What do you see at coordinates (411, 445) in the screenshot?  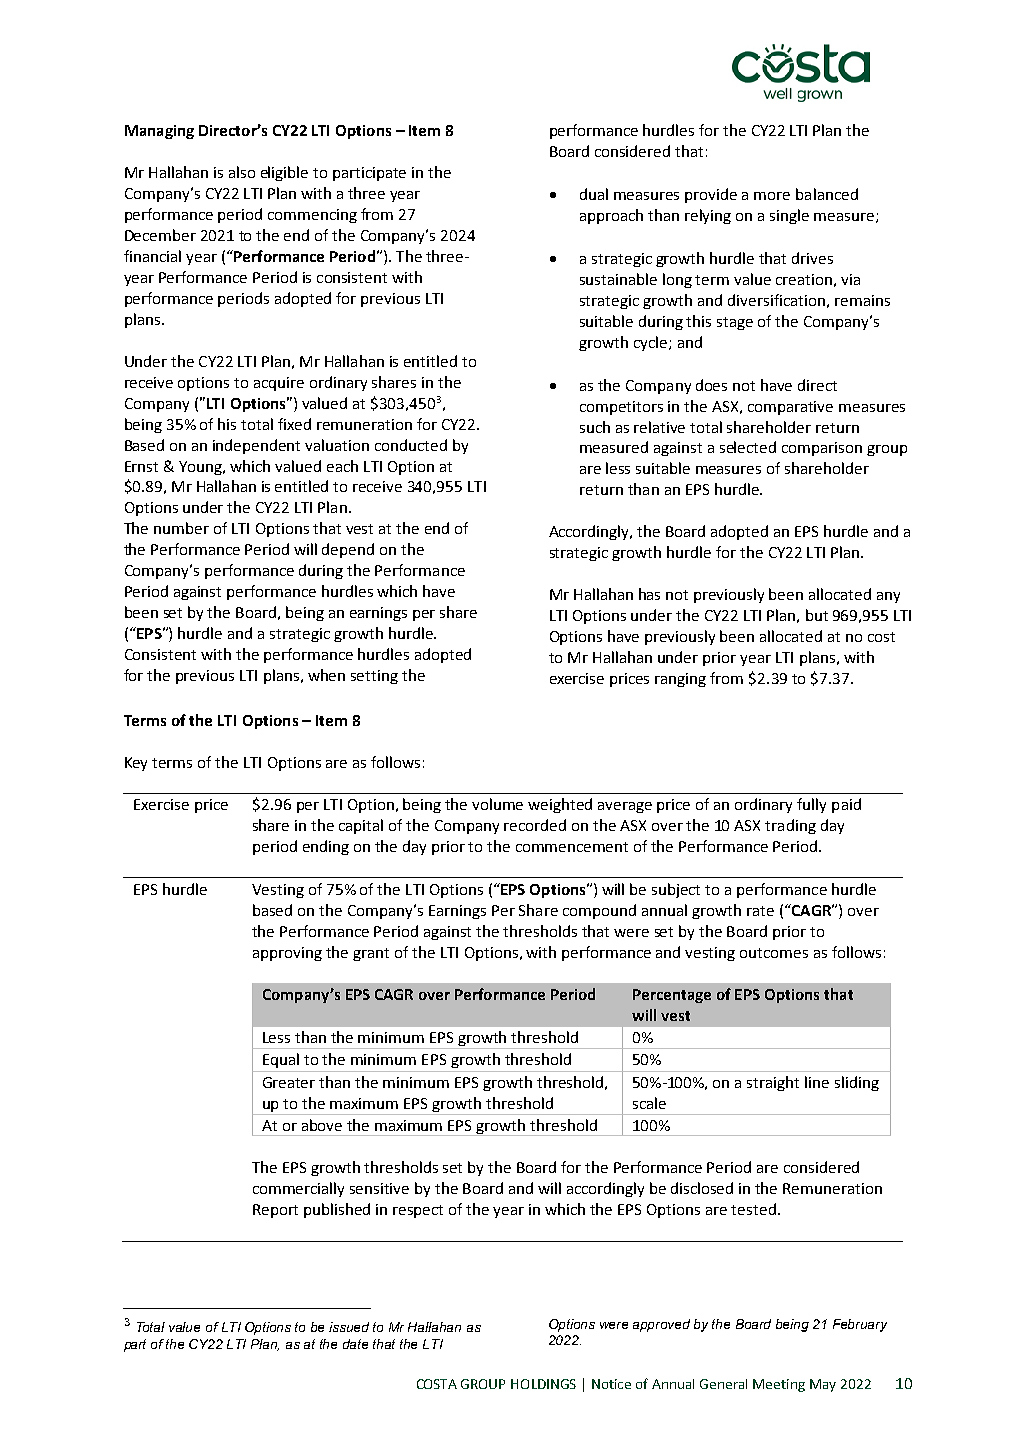 I see `conducted` at bounding box center [411, 445].
